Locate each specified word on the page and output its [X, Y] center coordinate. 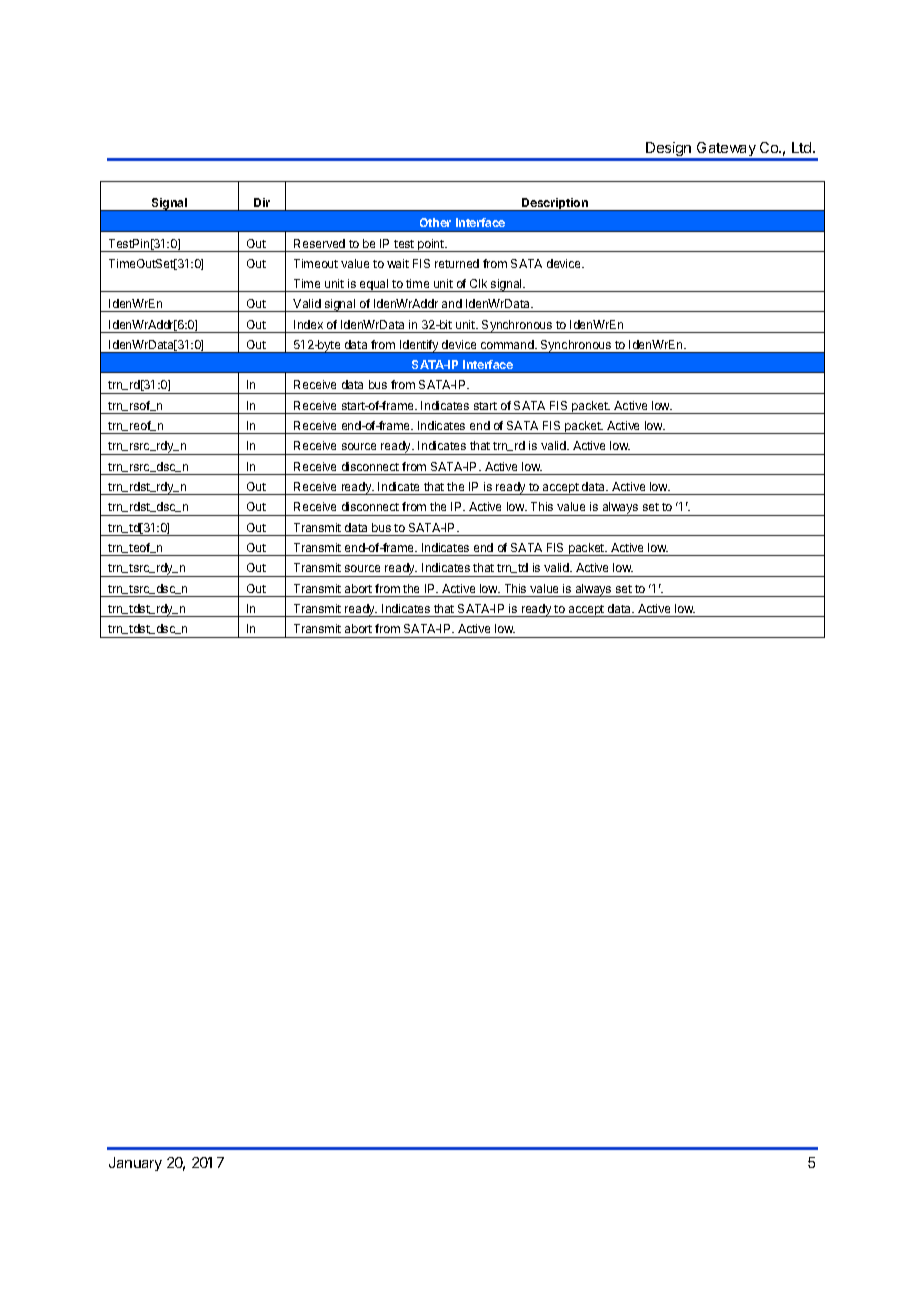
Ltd [803, 147]
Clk [478, 283]
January [135, 1164]
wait [398, 263]
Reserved [319, 243]
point [431, 245]
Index [308, 324]
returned [457, 263]
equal [374, 285]
